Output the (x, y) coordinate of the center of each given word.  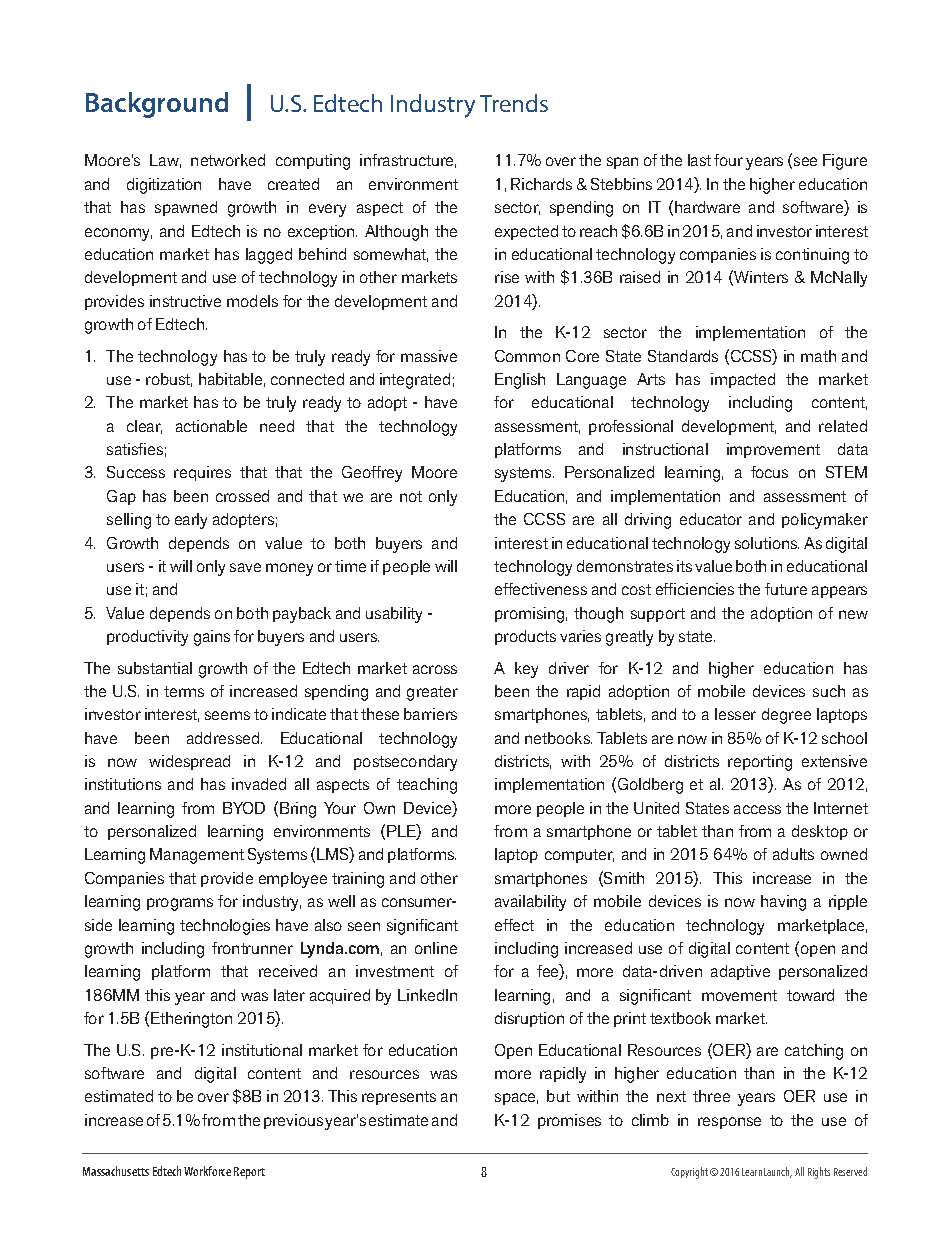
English (520, 381)
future (786, 589)
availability (530, 903)
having (783, 903)
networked (228, 160)
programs (180, 904)
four (728, 160)
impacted (743, 380)
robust (169, 380)
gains (212, 638)
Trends (514, 103)
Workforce (207, 1171)
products (525, 637)
